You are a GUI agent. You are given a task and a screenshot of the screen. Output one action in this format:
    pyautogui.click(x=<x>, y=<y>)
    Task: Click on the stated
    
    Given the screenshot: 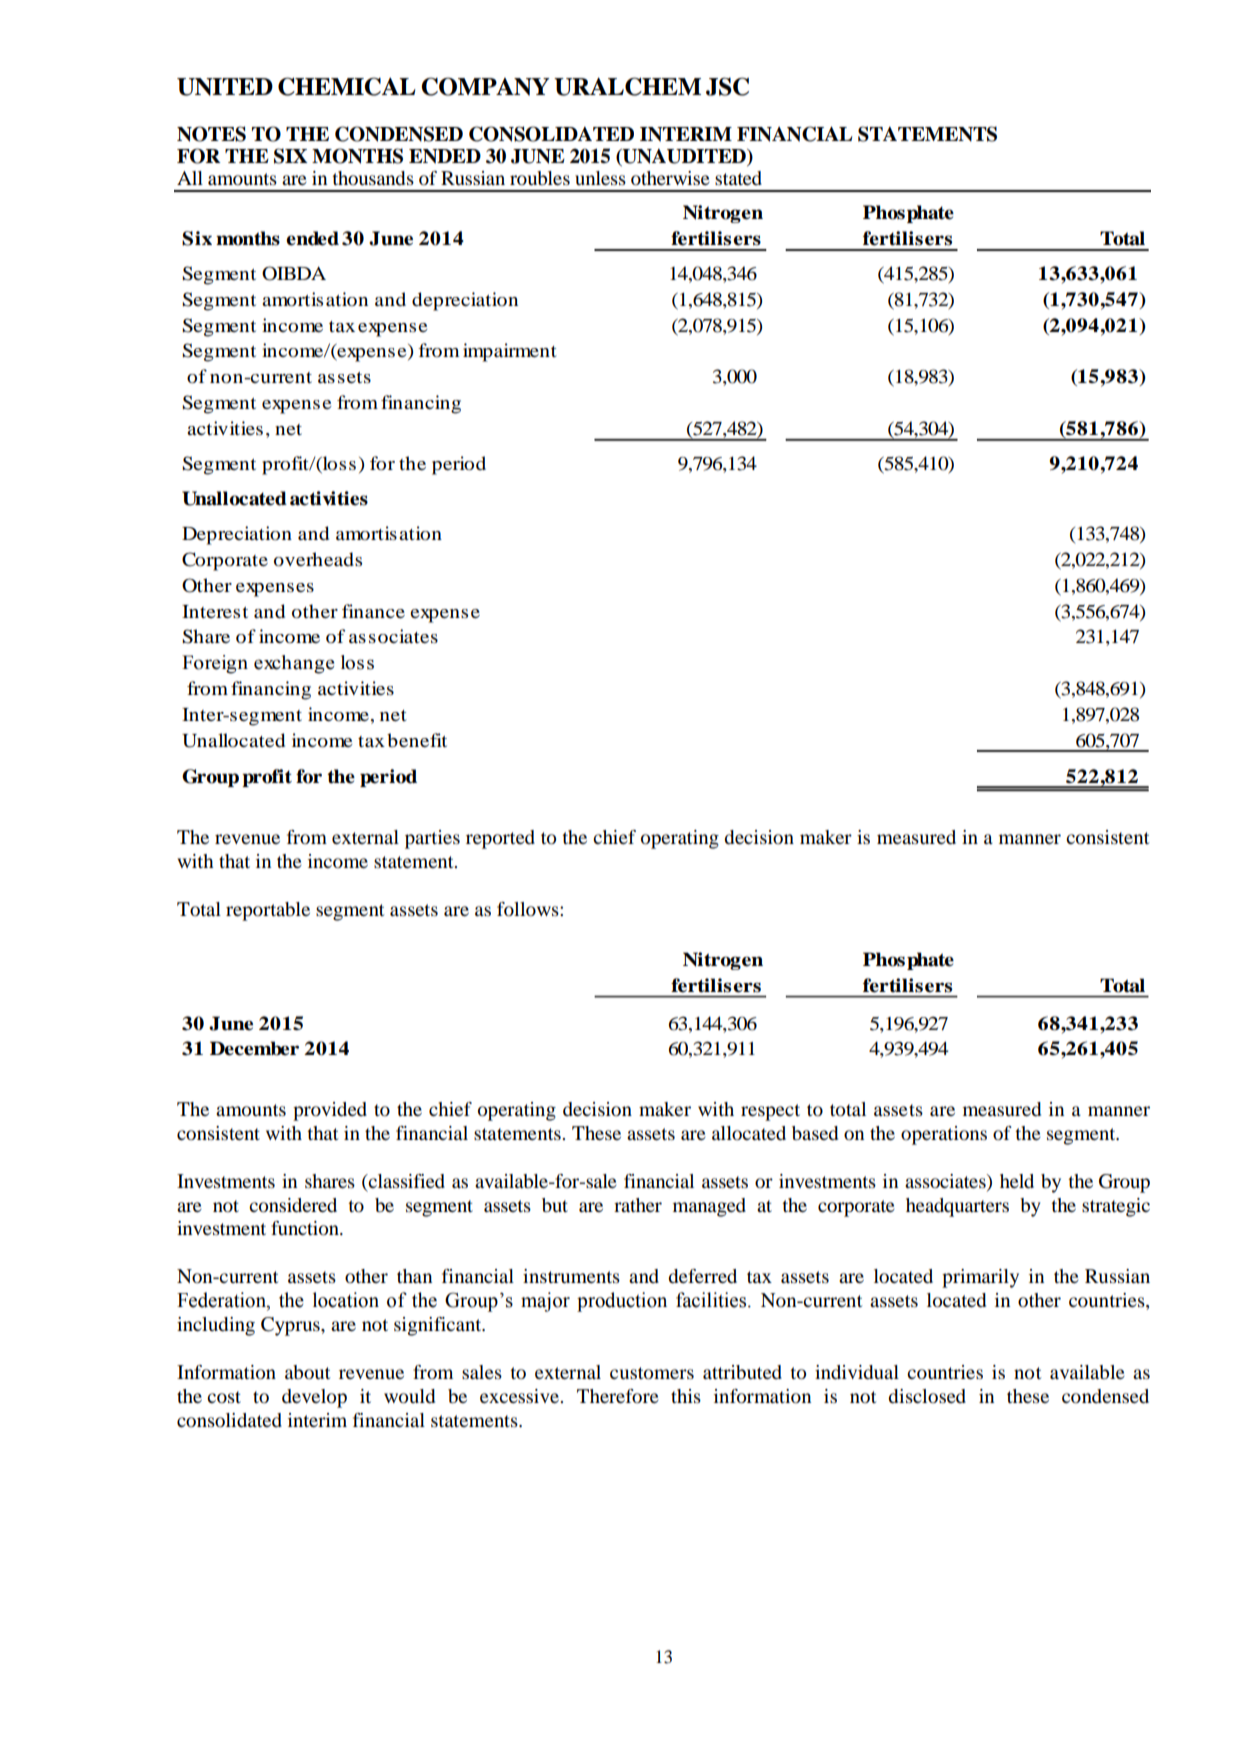 What is the action you would take?
    pyautogui.click(x=738, y=178)
